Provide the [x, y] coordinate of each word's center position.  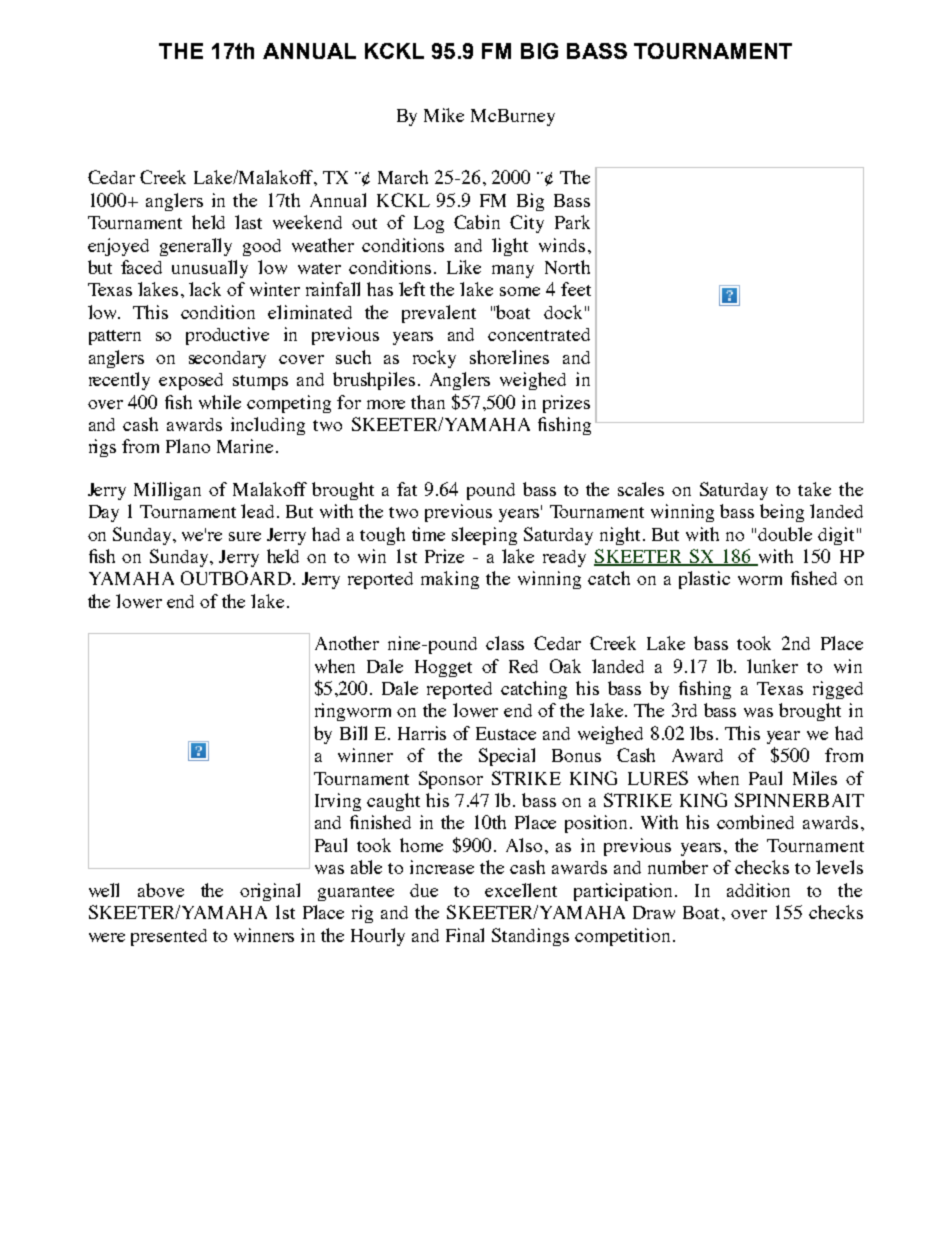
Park [572, 222]
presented [169, 937]
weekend [307, 222]
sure [245, 536]
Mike [444, 115]
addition [758, 890]
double [785, 534]
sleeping [484, 536]
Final [465, 935]
